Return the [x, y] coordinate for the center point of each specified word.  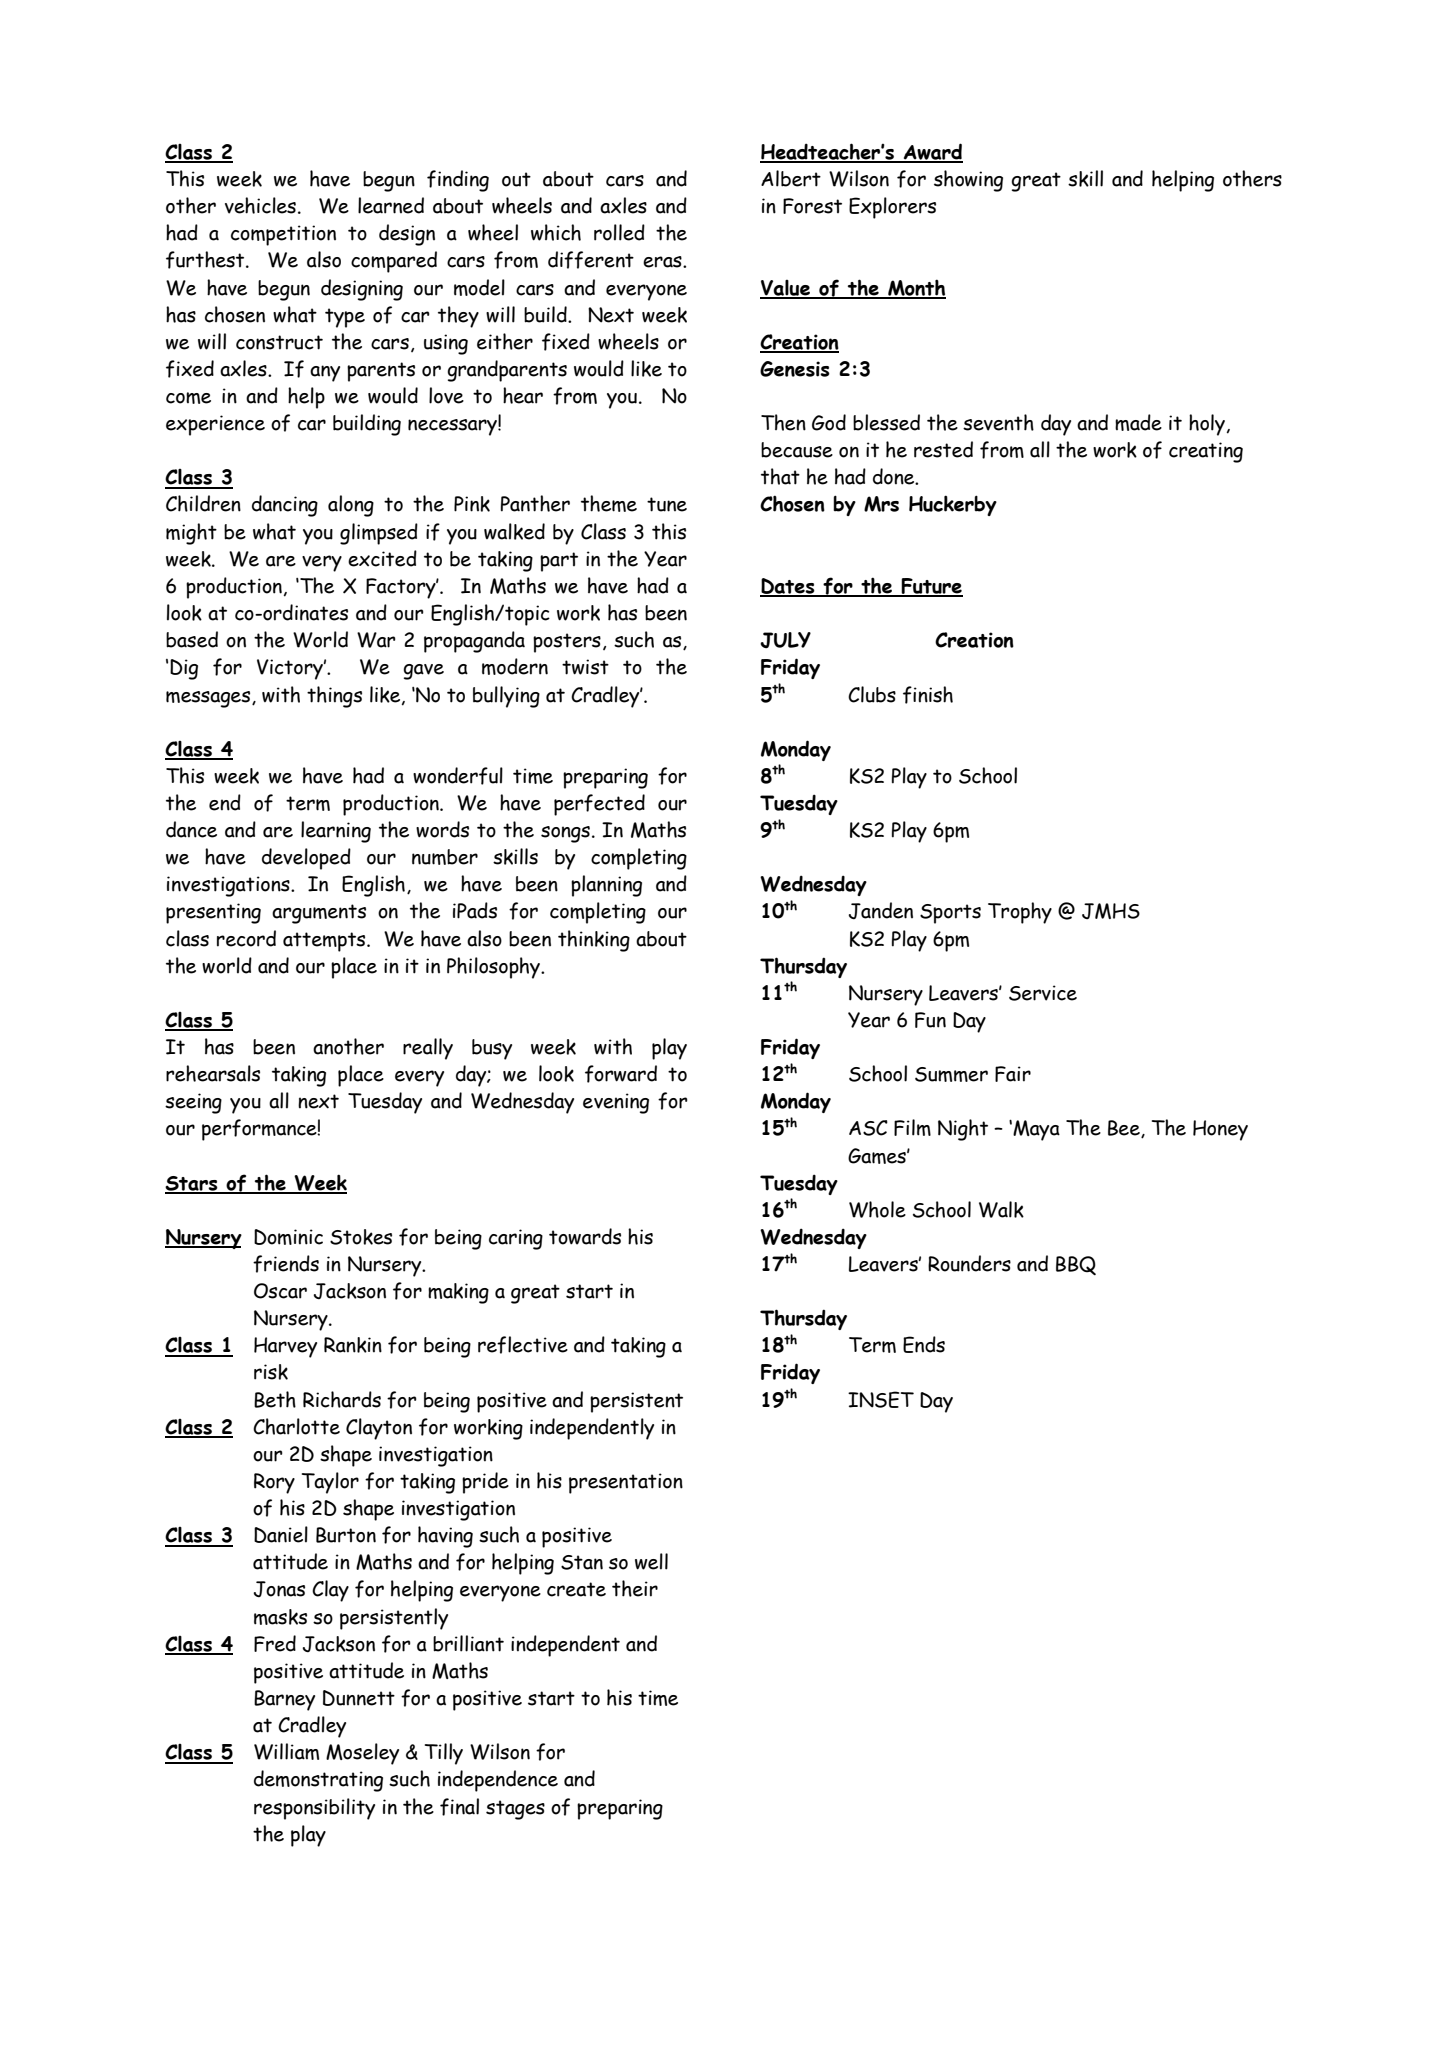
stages [515, 1810]
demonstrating [318, 1781]
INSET [881, 1399]
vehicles [260, 205]
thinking [594, 941]
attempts [325, 942]
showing [968, 181]
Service [1043, 993]
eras [663, 262]
